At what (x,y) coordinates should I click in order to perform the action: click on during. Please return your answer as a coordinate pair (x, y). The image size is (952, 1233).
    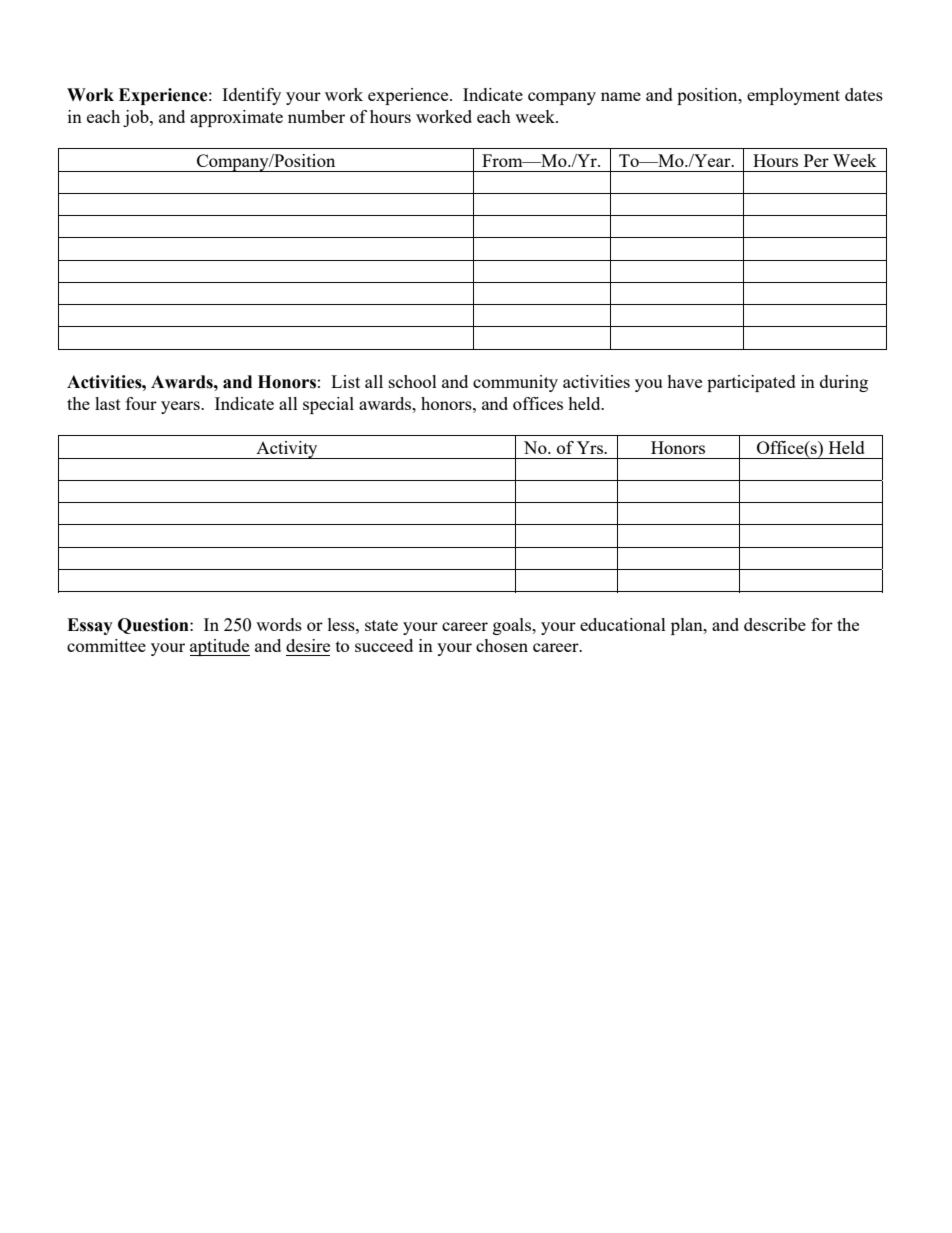
    Looking at the image, I should click on (844, 383).
